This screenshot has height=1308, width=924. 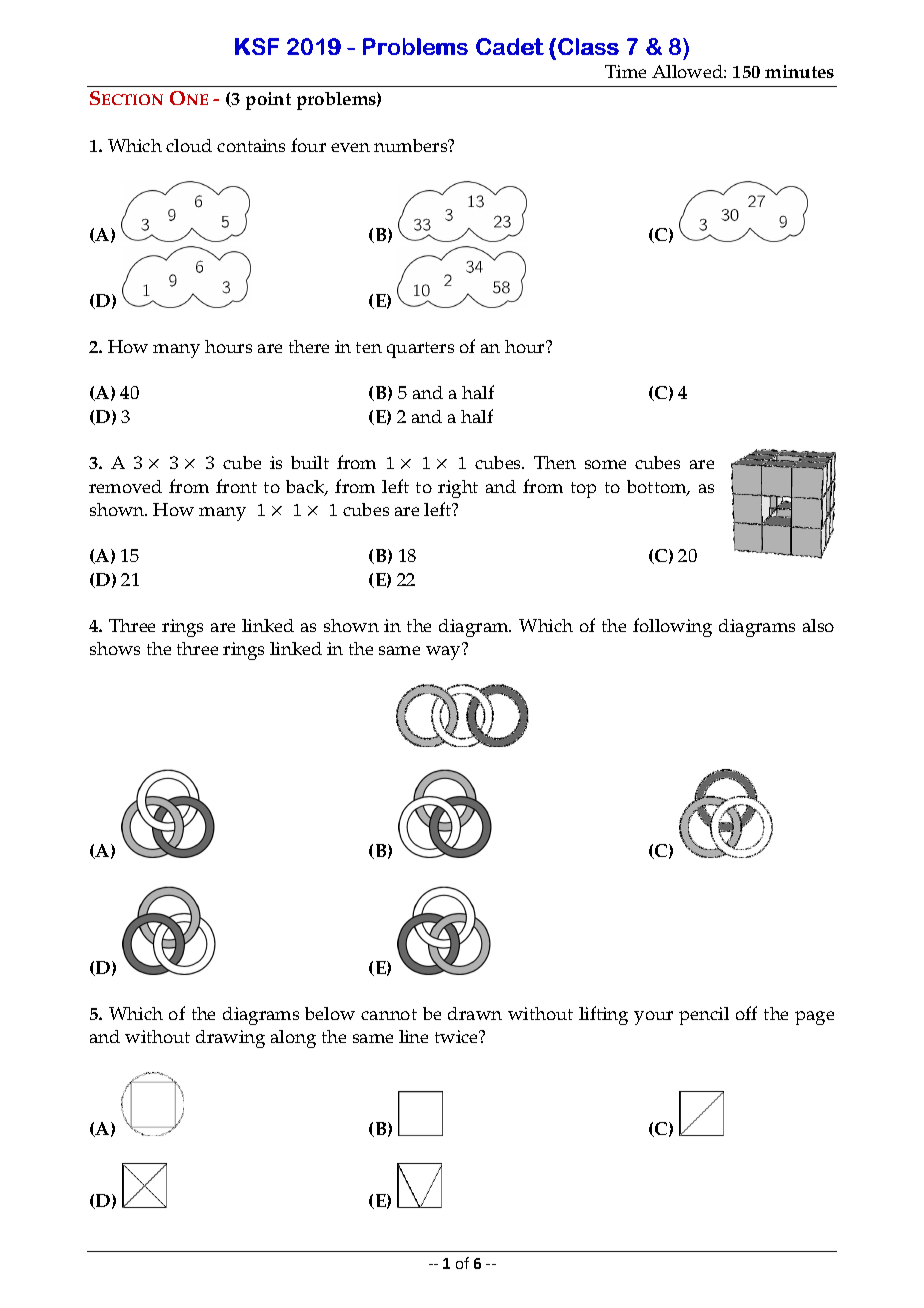 I want to click on cloud, so click(x=189, y=145).
